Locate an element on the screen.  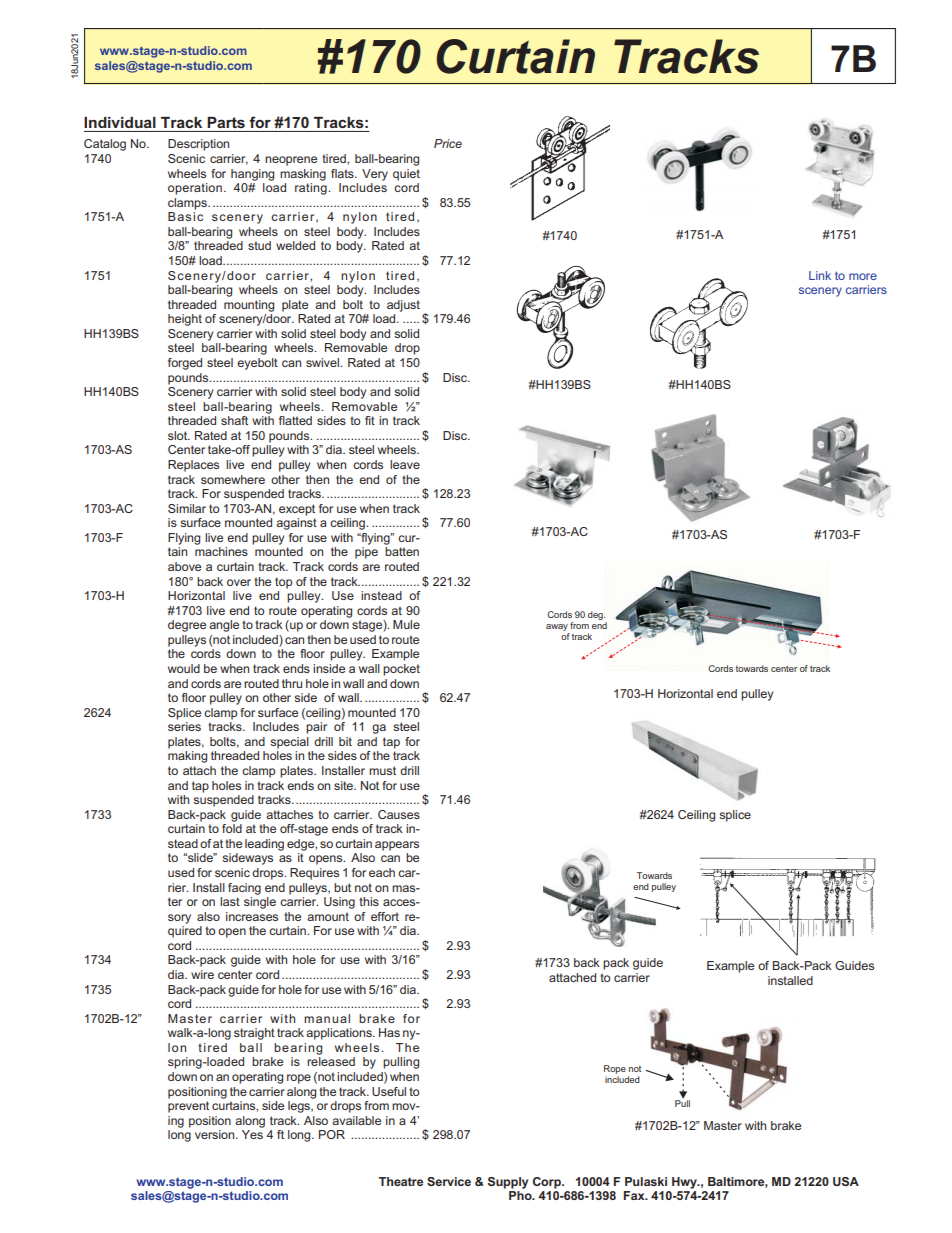
would is located at coordinates (184, 668).
